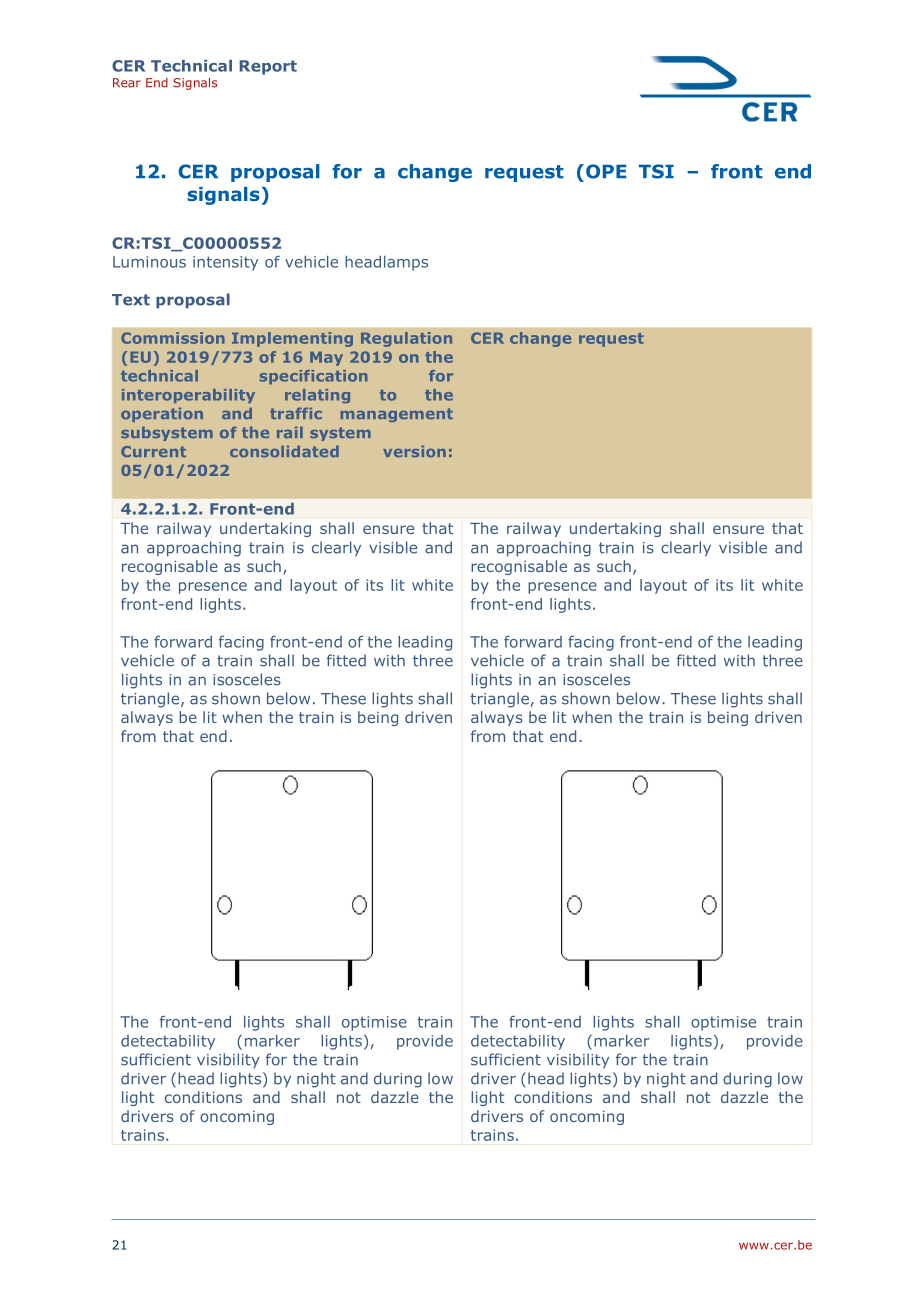 Image resolution: width=924 pixels, height=1308 pixels. Describe the element at coordinates (153, 451) in the screenshot. I see `Current` at that location.
